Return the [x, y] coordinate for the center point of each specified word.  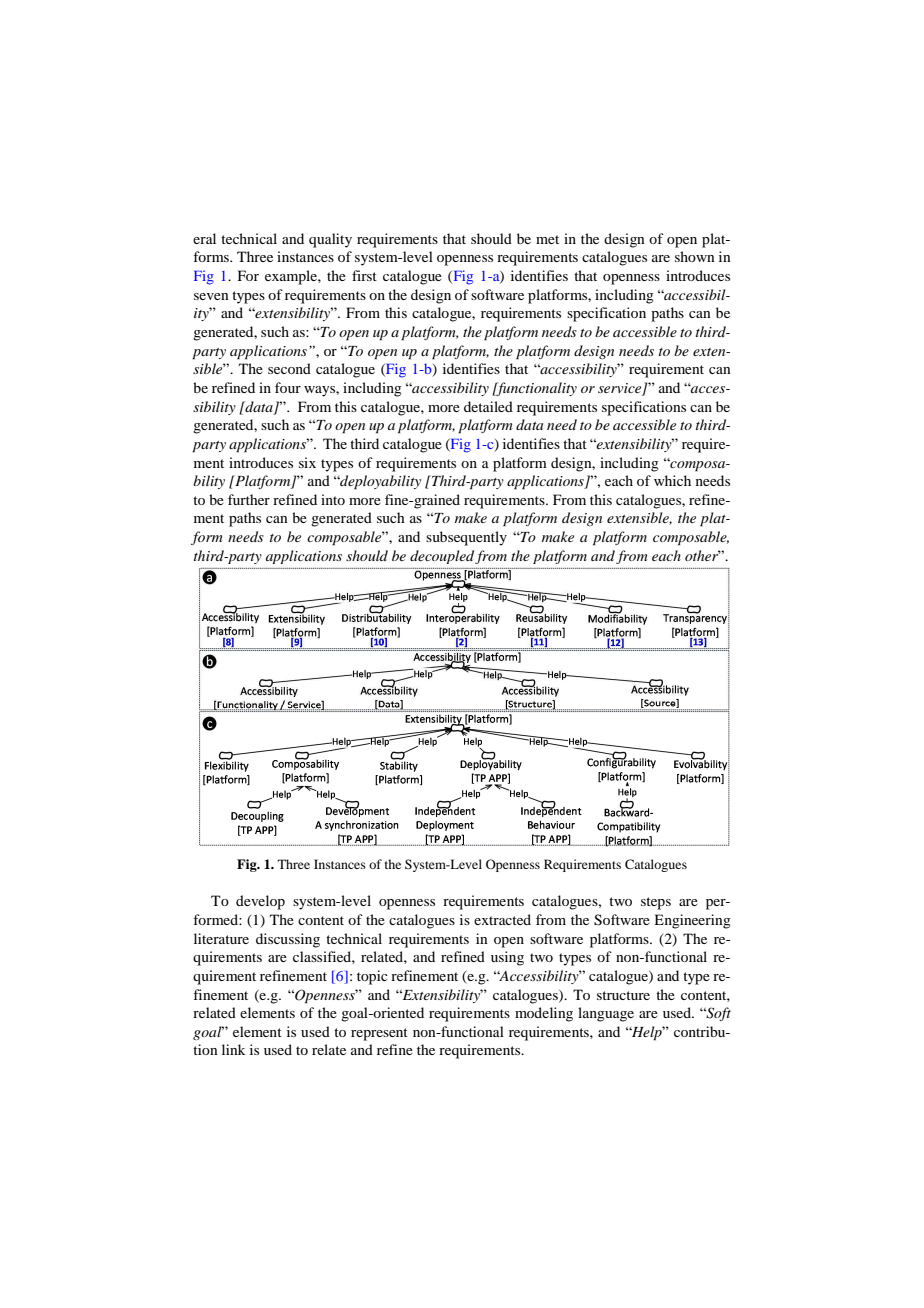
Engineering [692, 921]
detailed [488, 406]
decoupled [443, 557]
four [288, 387]
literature [221, 938]
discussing [288, 940]
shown [695, 256]
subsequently [466, 538]
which [672, 480]
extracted [502, 919]
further [249, 499]
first [364, 275]
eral [204, 238]
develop [260, 902]
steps [656, 903]
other [703, 555]
